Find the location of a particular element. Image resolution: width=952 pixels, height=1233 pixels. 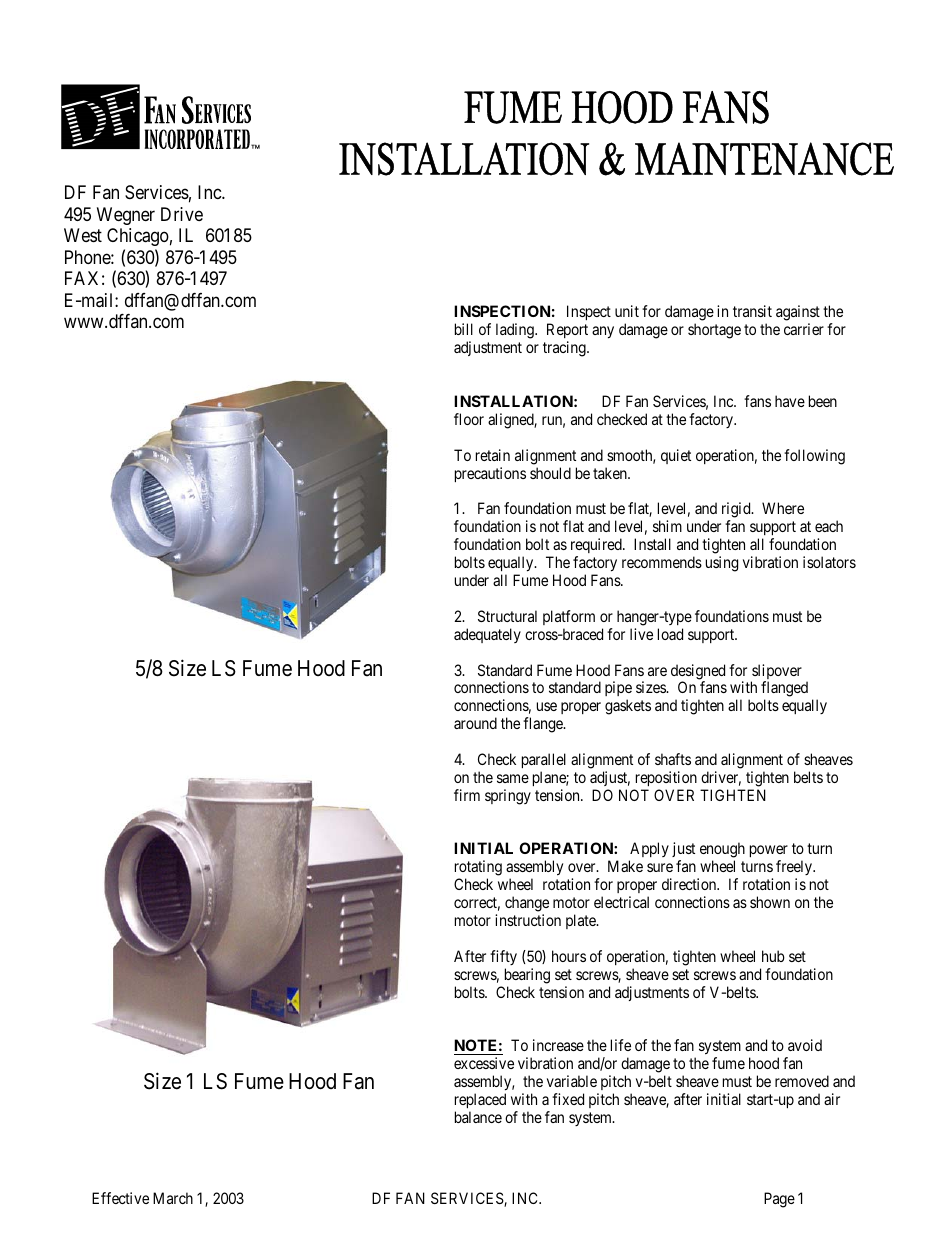

lading is located at coordinates (516, 331).
